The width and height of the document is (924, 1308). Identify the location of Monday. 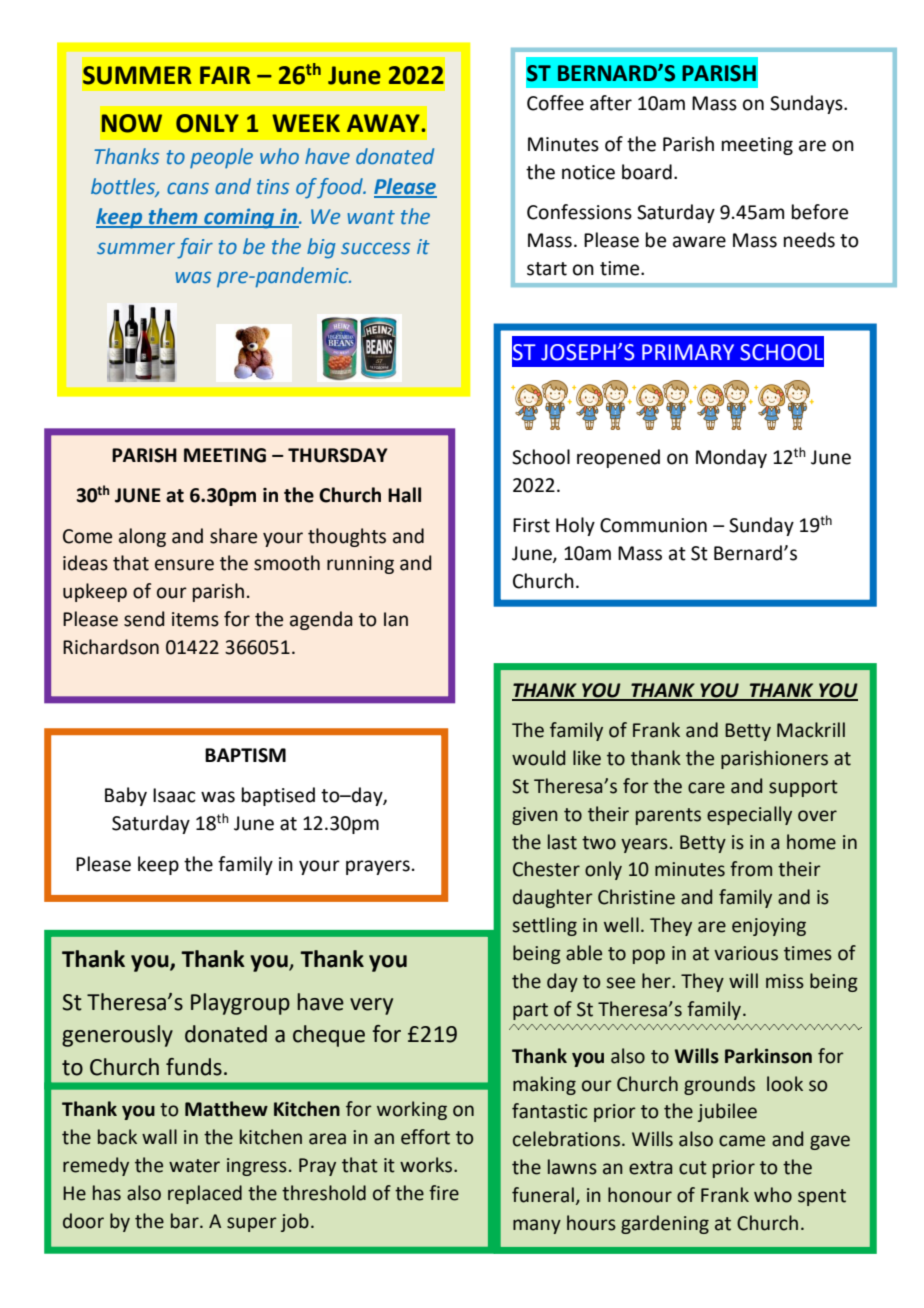
(731, 458).
